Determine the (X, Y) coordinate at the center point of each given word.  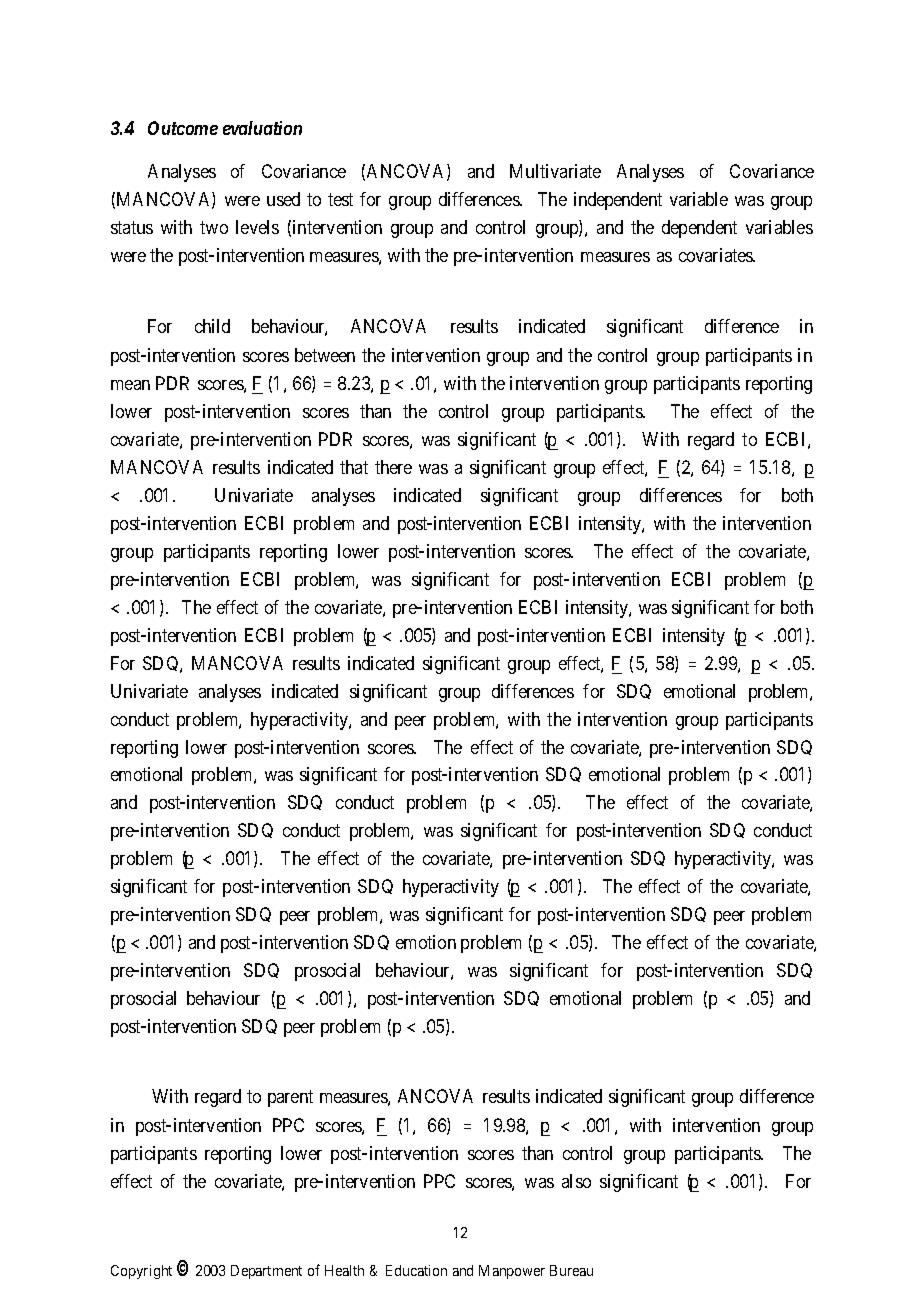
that (354, 467)
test (340, 200)
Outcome (183, 128)
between (325, 355)
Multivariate (555, 171)
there (393, 467)
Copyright (141, 1272)
